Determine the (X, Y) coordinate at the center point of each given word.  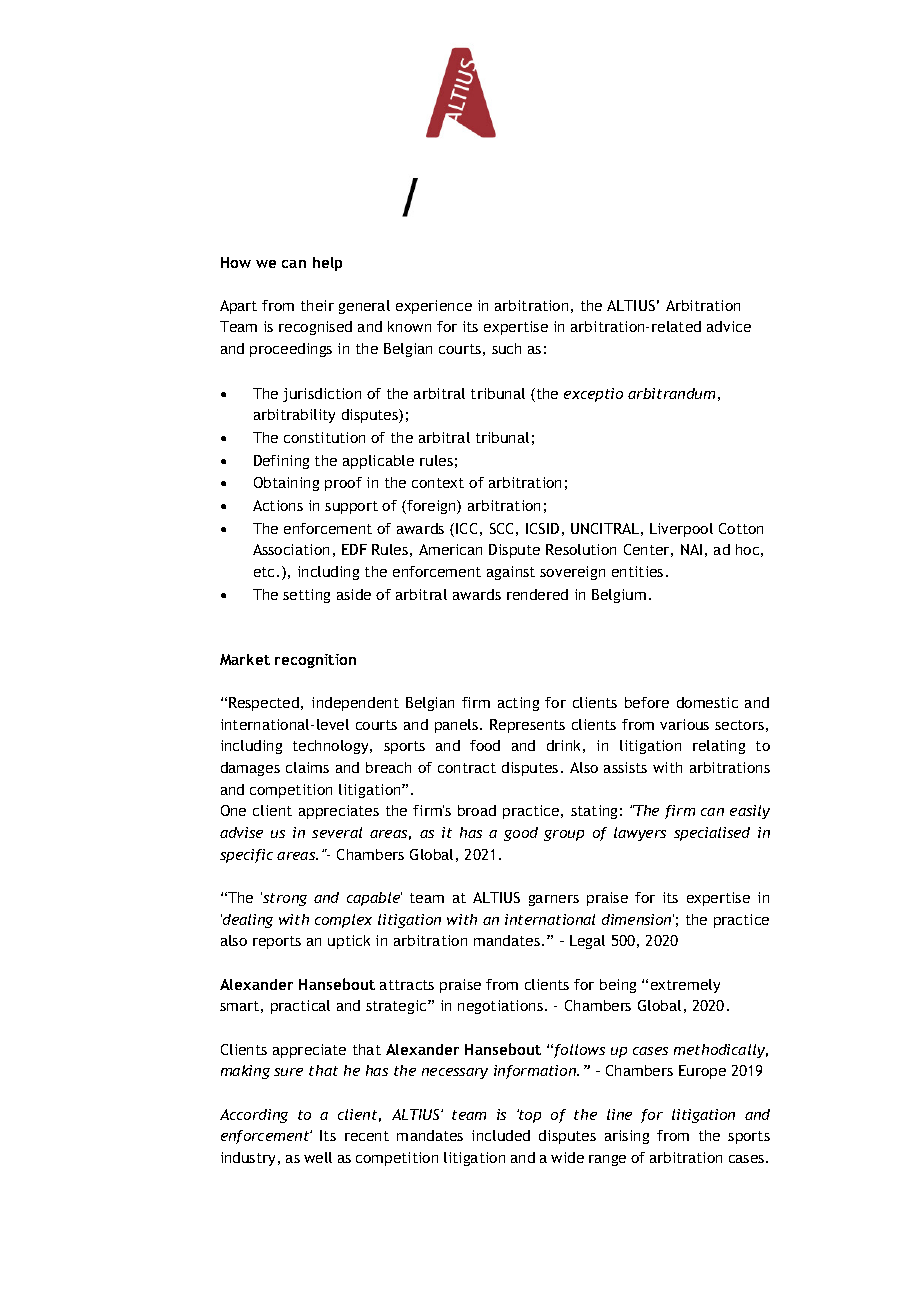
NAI (691, 549)
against (511, 573)
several (337, 832)
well (318, 1157)
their (317, 305)
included (501, 1135)
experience (434, 307)
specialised (712, 834)
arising (627, 1137)
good (521, 834)
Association (291, 549)
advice (729, 326)
